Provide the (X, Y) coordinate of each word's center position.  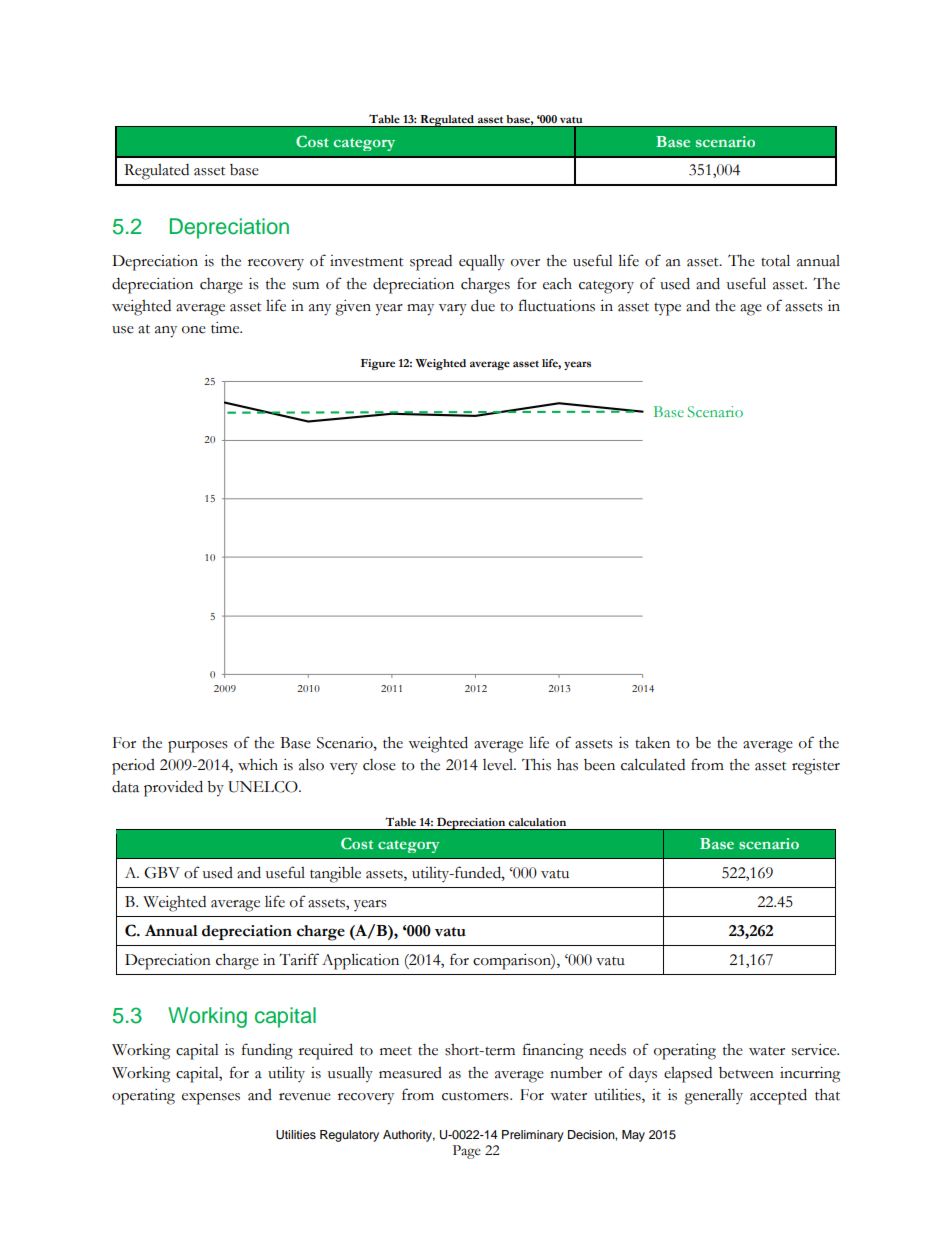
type (667, 309)
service (815, 1050)
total (775, 260)
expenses (211, 1099)
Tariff (299, 959)
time (226, 328)
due (483, 305)
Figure (378, 364)
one (194, 330)
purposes (198, 747)
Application (360, 961)
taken (652, 743)
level (499, 765)
